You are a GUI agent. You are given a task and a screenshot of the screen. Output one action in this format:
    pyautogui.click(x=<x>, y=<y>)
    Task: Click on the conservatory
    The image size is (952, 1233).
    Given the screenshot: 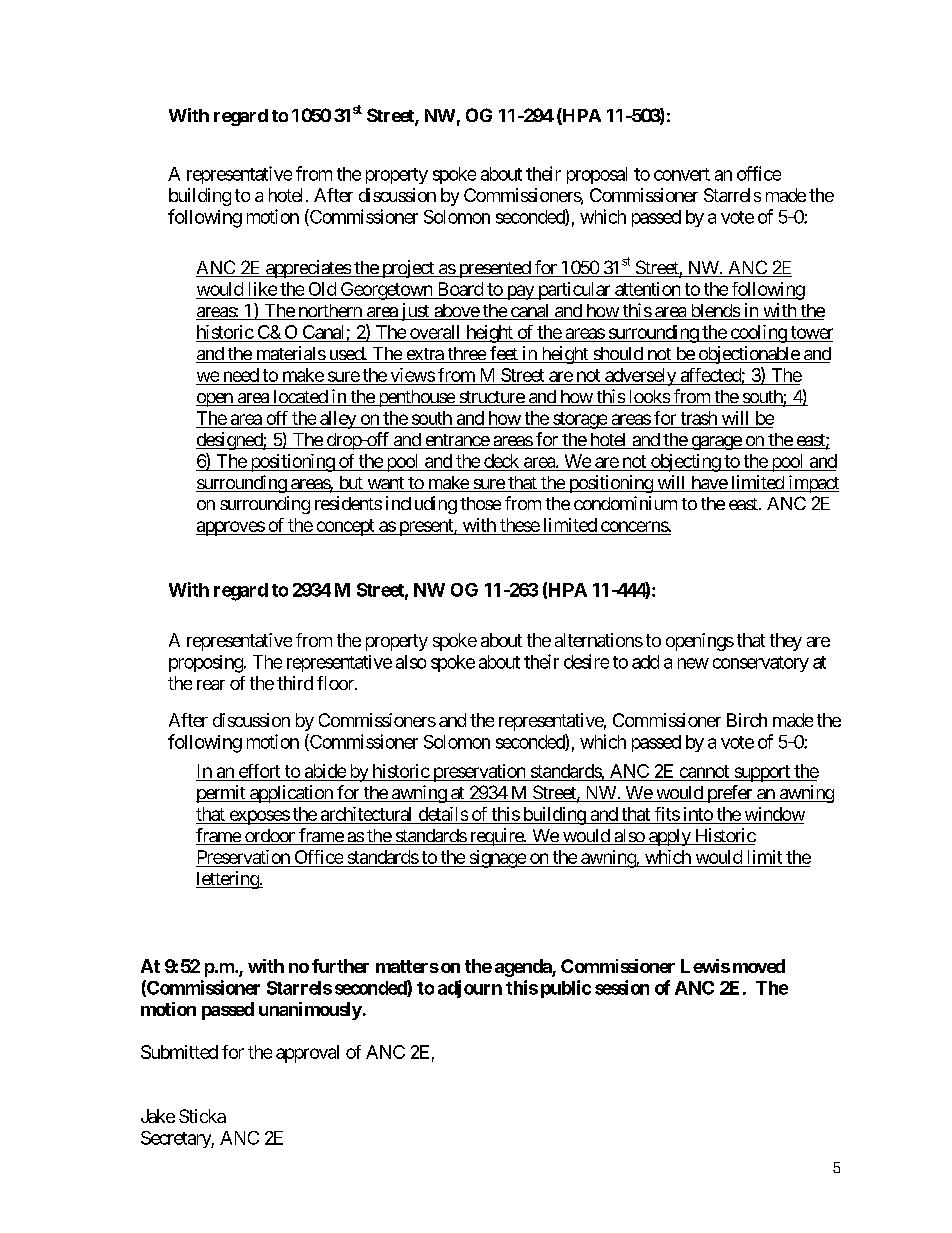 What is the action you would take?
    pyautogui.click(x=761, y=664)
